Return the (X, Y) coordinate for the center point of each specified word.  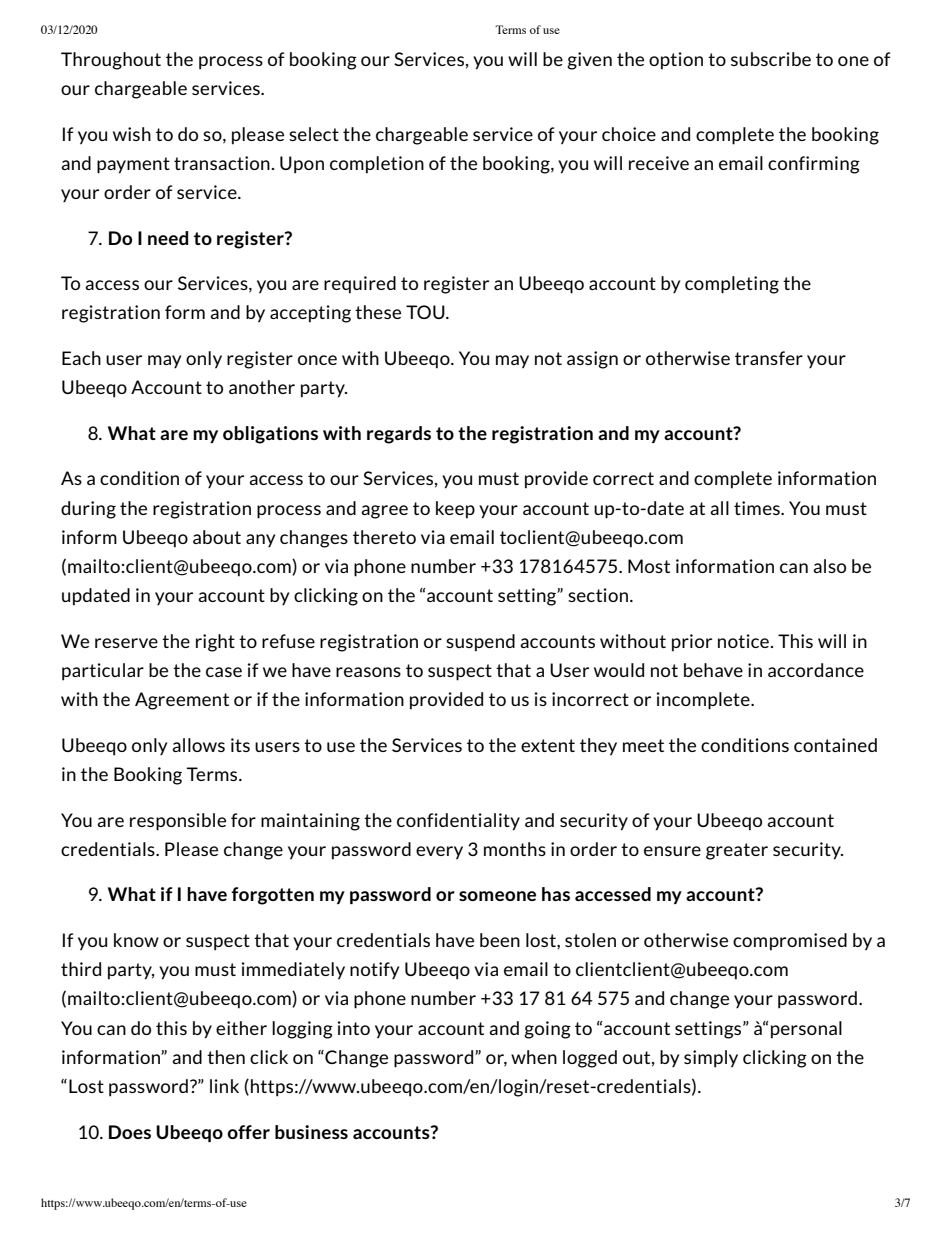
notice (743, 641)
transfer (769, 358)
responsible (178, 822)
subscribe (771, 59)
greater (737, 851)
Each (81, 358)
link (224, 1086)
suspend (480, 643)
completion (377, 165)
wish (132, 134)
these (378, 312)
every (439, 853)
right (215, 643)
